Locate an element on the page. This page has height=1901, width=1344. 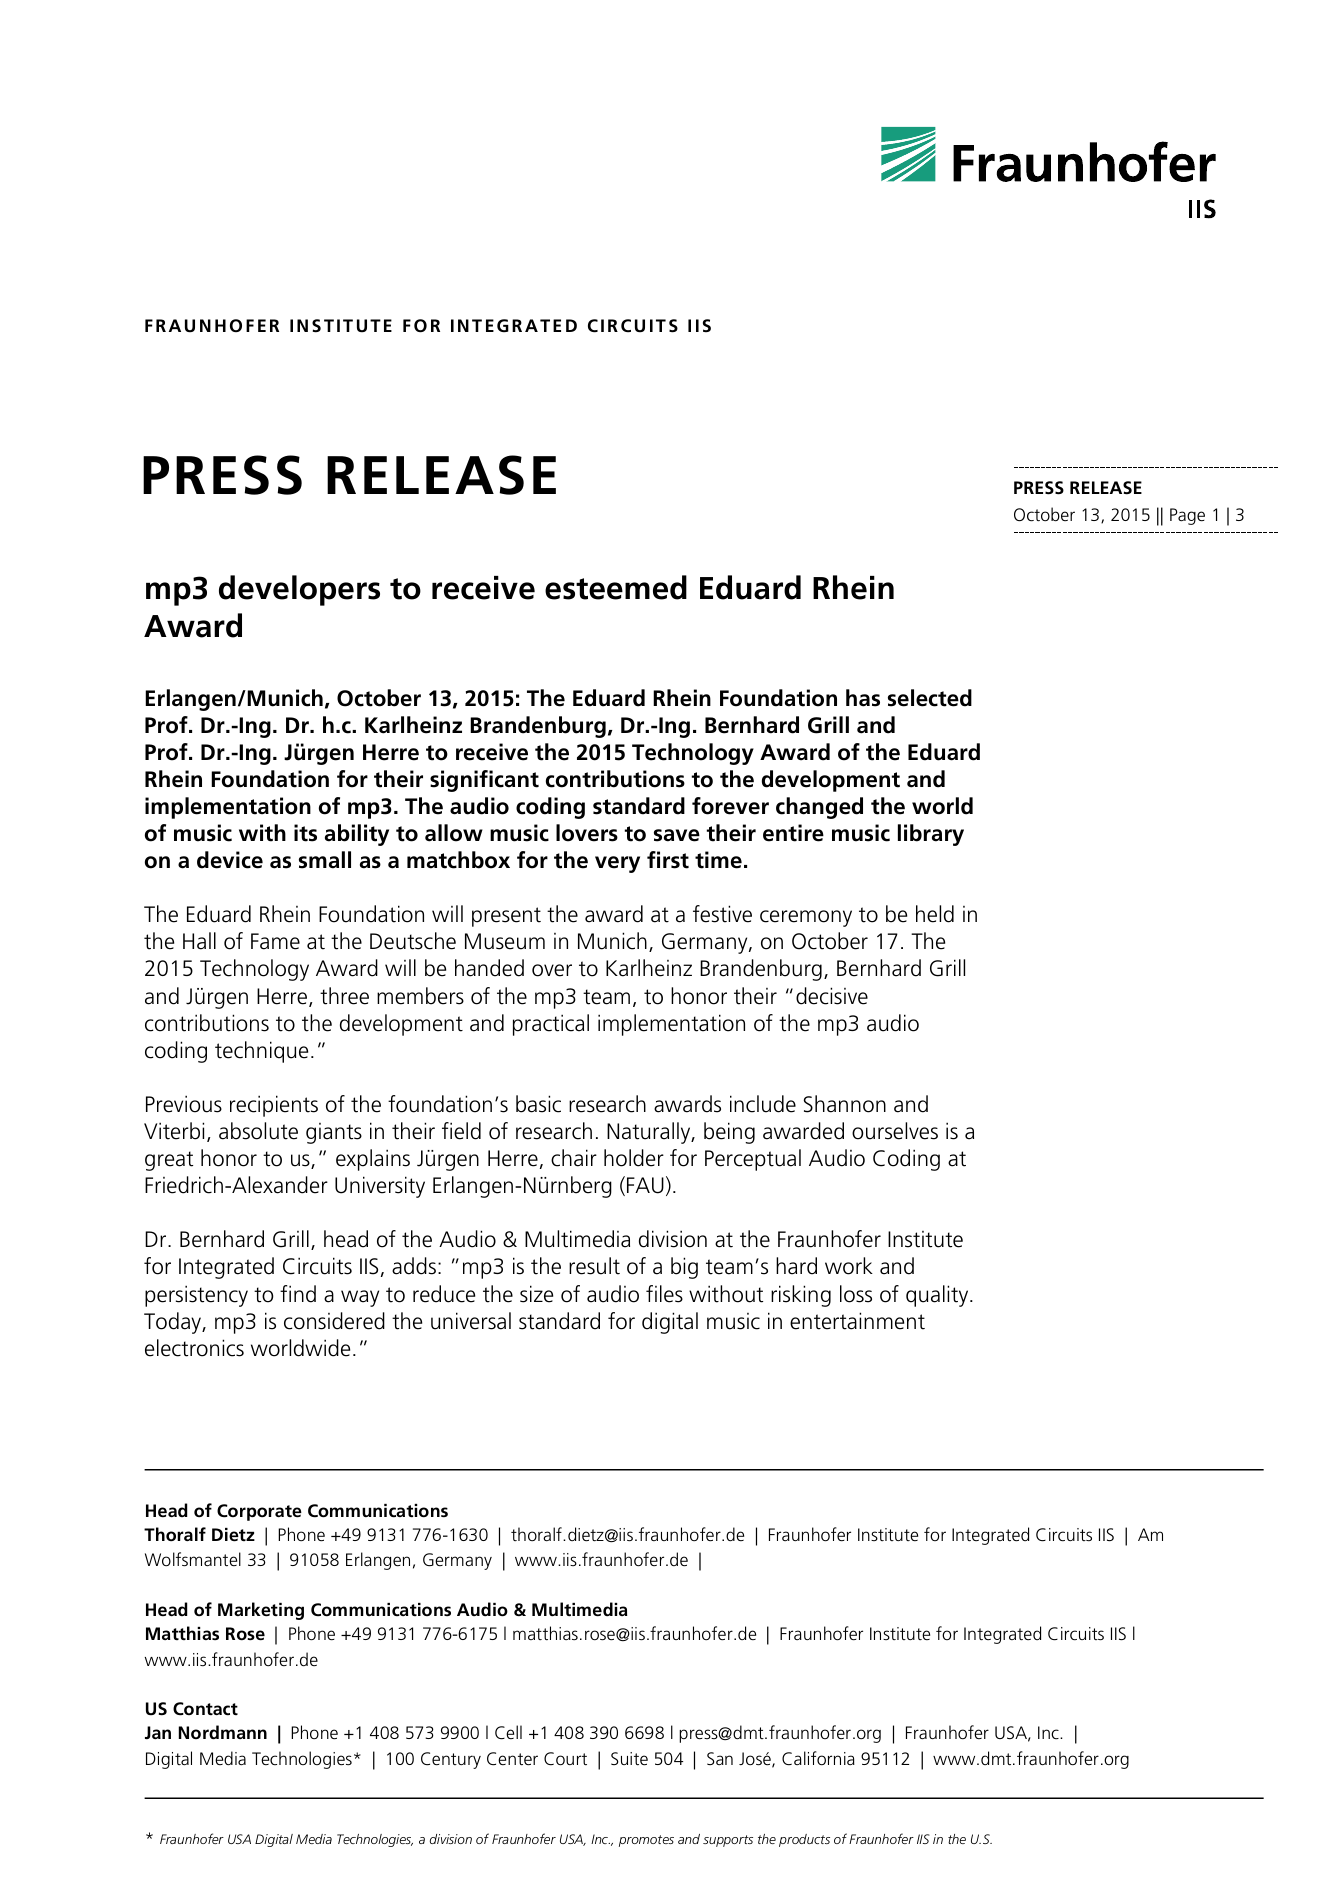
ability is located at coordinates (357, 835).
